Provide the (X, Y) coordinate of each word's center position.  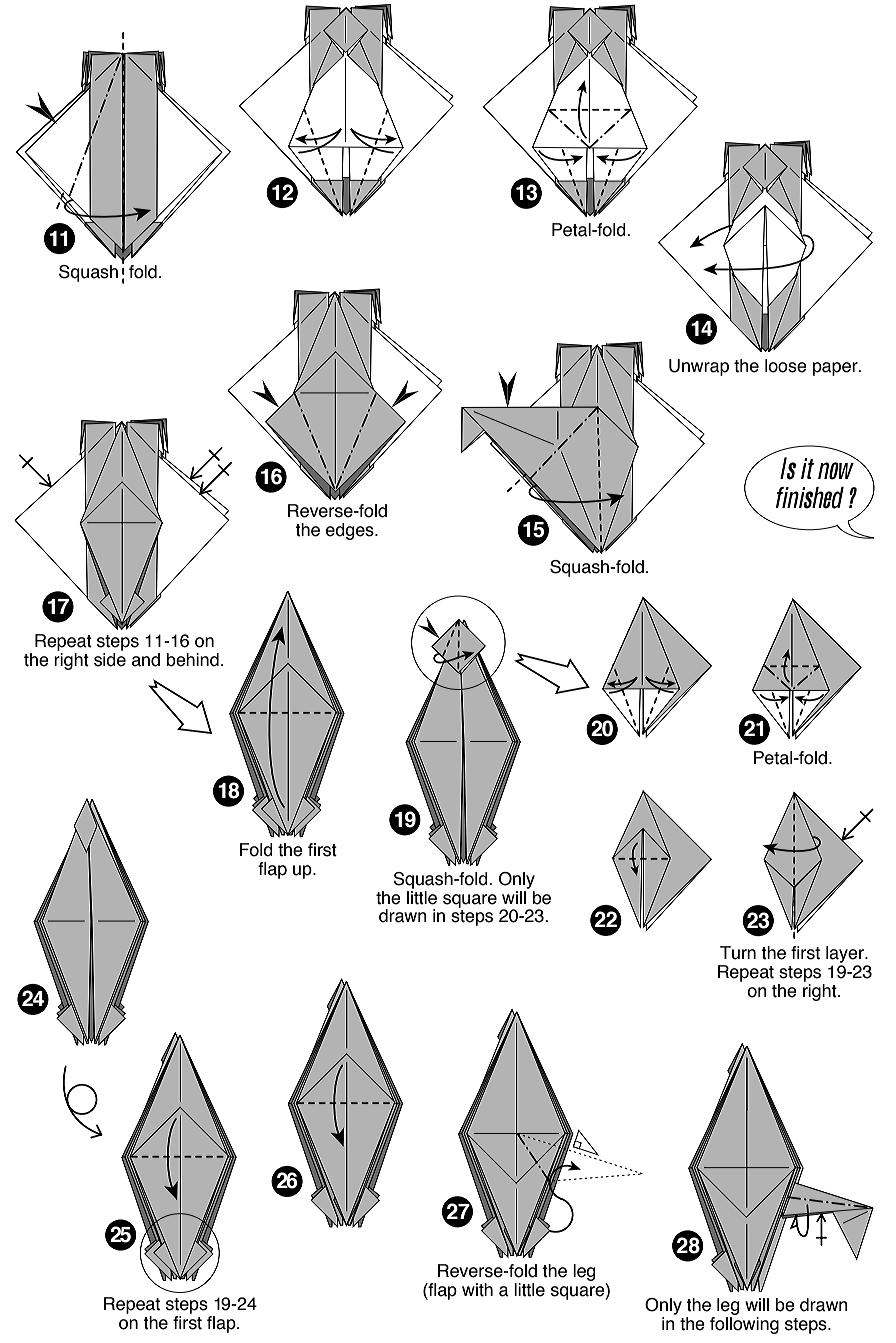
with (477, 1290)
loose (786, 366)
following (744, 1324)
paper (836, 369)
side (110, 658)
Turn (738, 953)
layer (846, 956)
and (146, 660)
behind (193, 660)
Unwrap (699, 367)
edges (351, 531)
